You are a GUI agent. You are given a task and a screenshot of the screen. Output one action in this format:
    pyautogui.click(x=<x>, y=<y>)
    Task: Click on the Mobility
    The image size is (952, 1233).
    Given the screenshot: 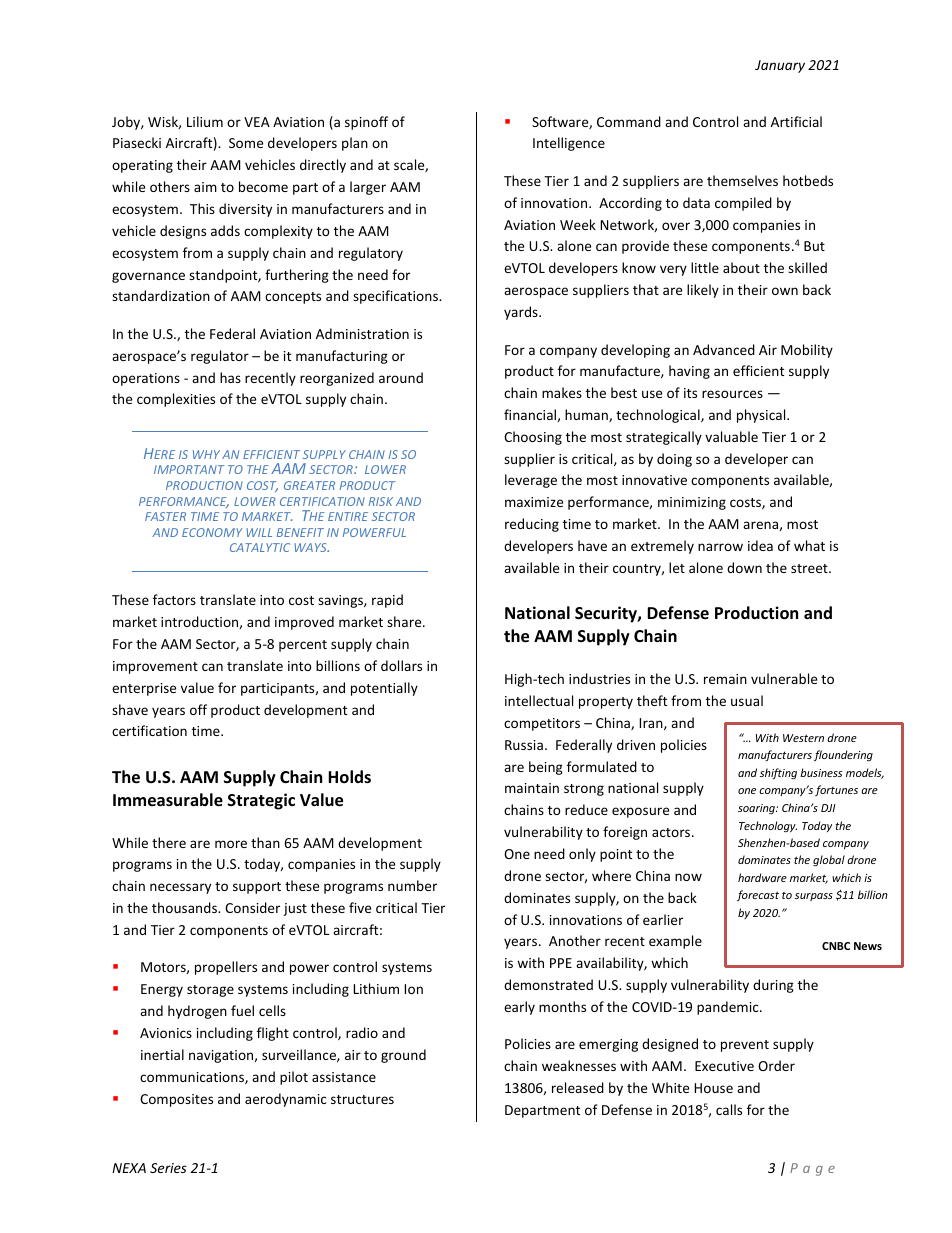 What is the action you would take?
    pyautogui.click(x=807, y=351)
